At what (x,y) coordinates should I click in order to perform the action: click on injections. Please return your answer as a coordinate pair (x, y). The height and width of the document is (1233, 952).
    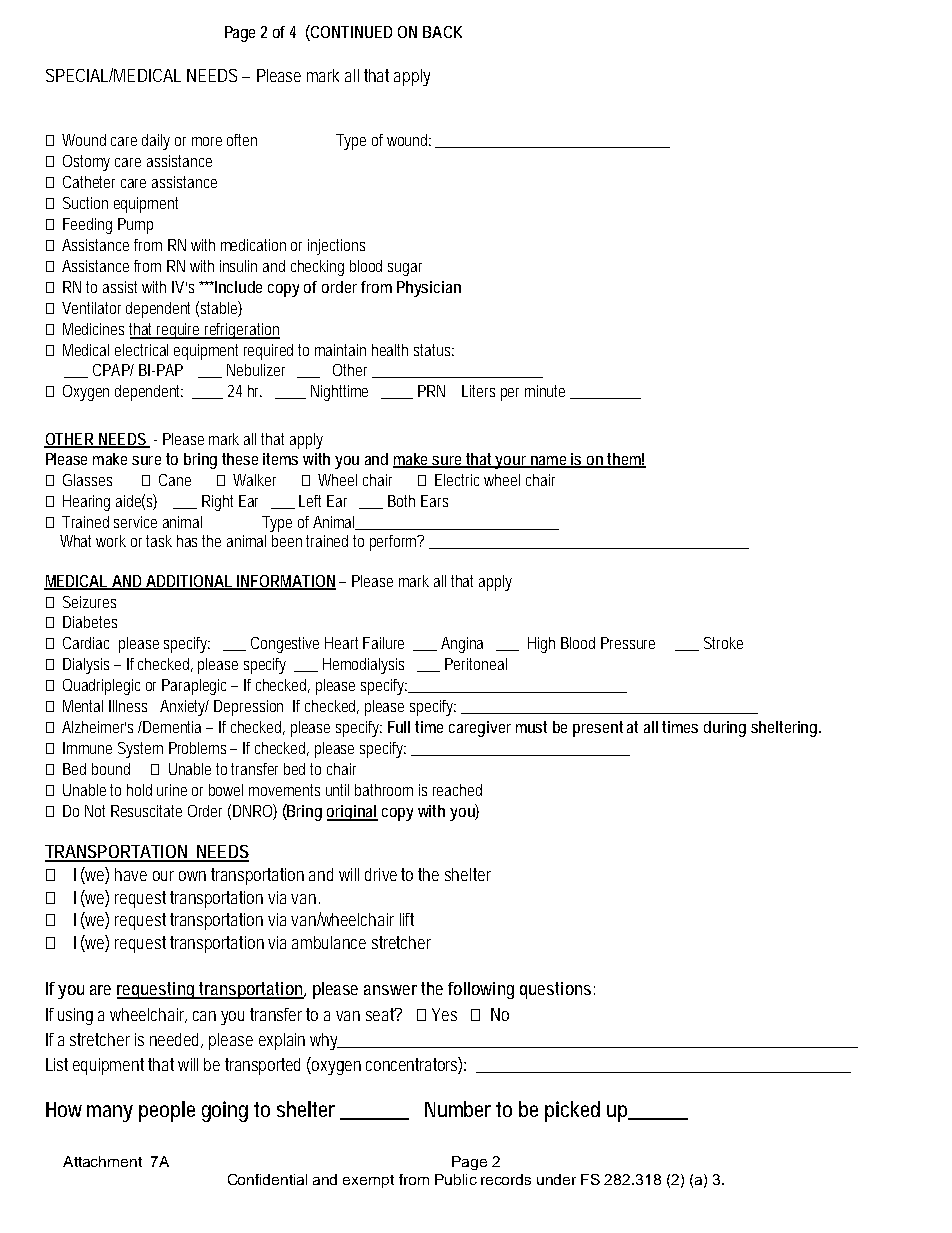
    Looking at the image, I should click on (336, 247).
